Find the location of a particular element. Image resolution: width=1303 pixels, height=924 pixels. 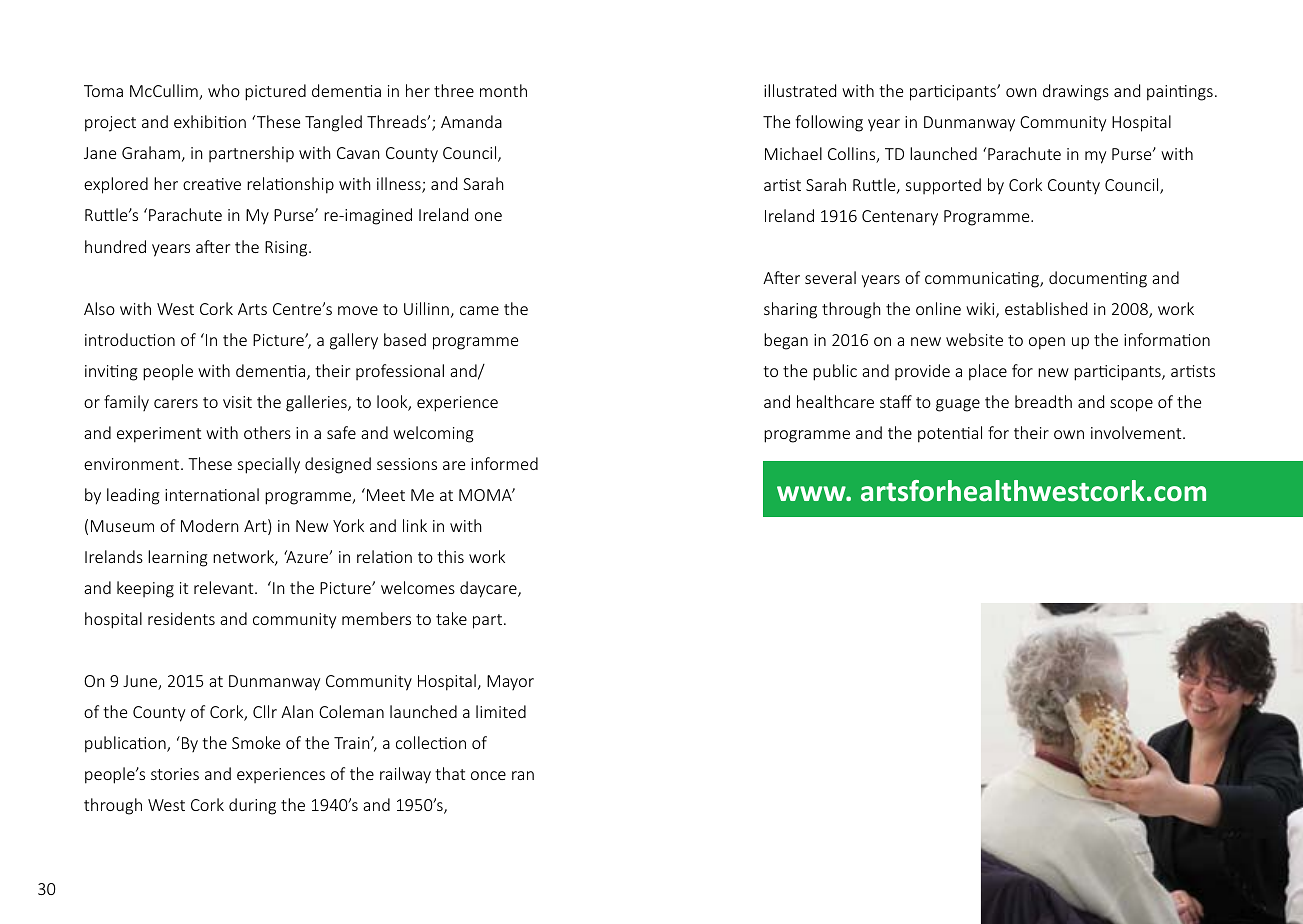

involvement is located at coordinates (1137, 432).
